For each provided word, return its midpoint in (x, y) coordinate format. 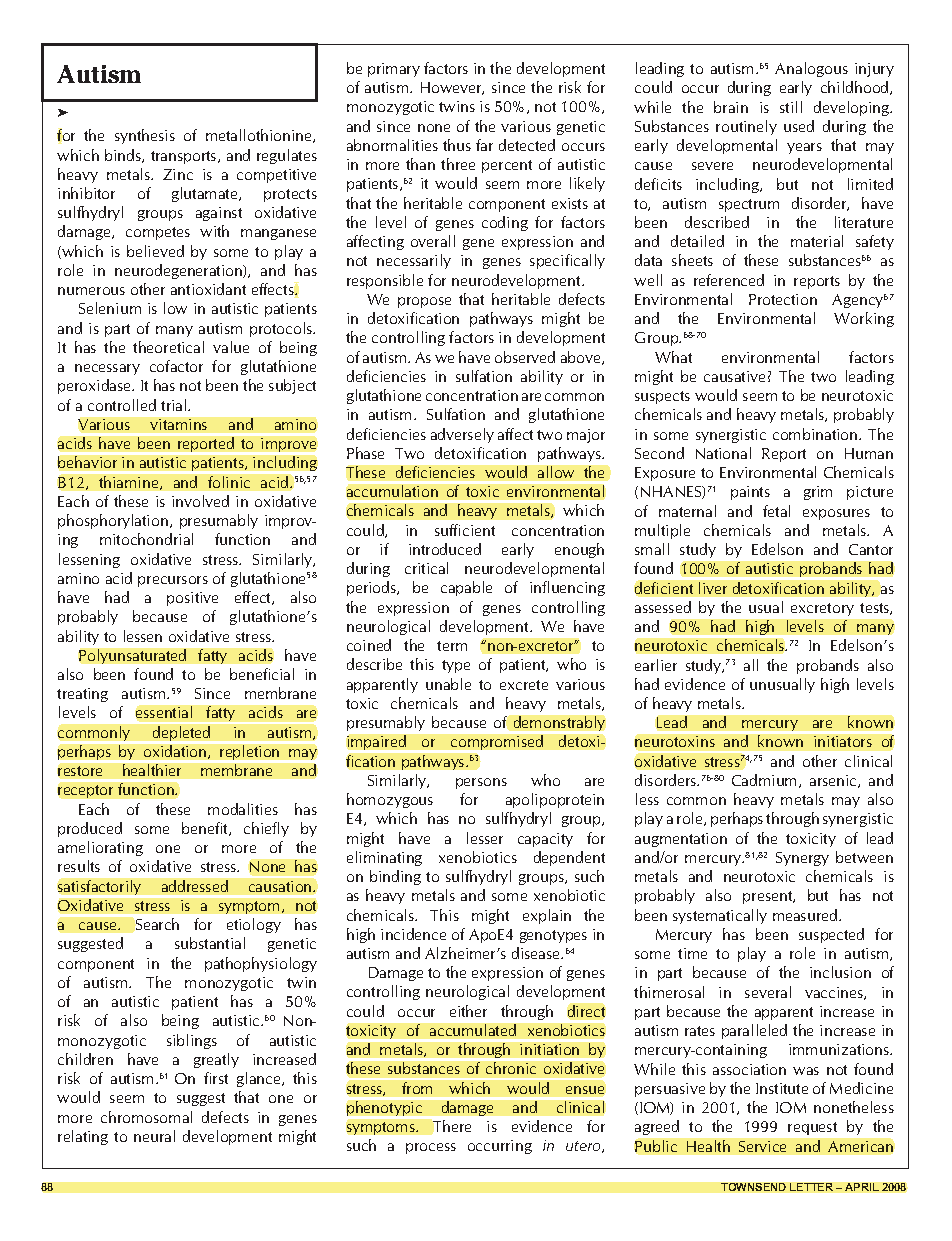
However (452, 88)
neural (154, 1136)
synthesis (145, 136)
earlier (656, 665)
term (452, 646)
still (791, 107)
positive (192, 599)
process (431, 1148)
